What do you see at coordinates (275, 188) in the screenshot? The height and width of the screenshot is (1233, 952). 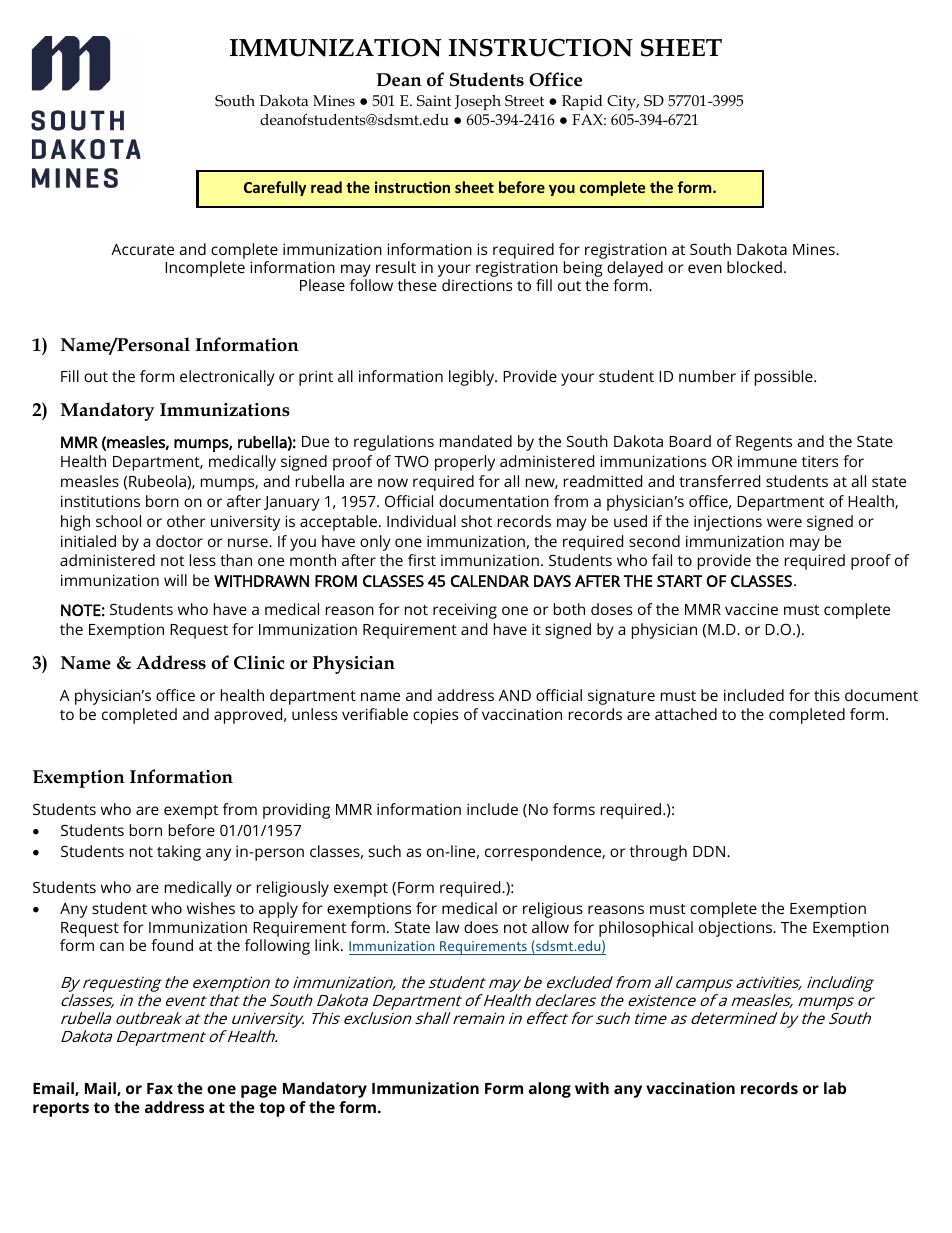 I see `Carefully` at bounding box center [275, 188].
